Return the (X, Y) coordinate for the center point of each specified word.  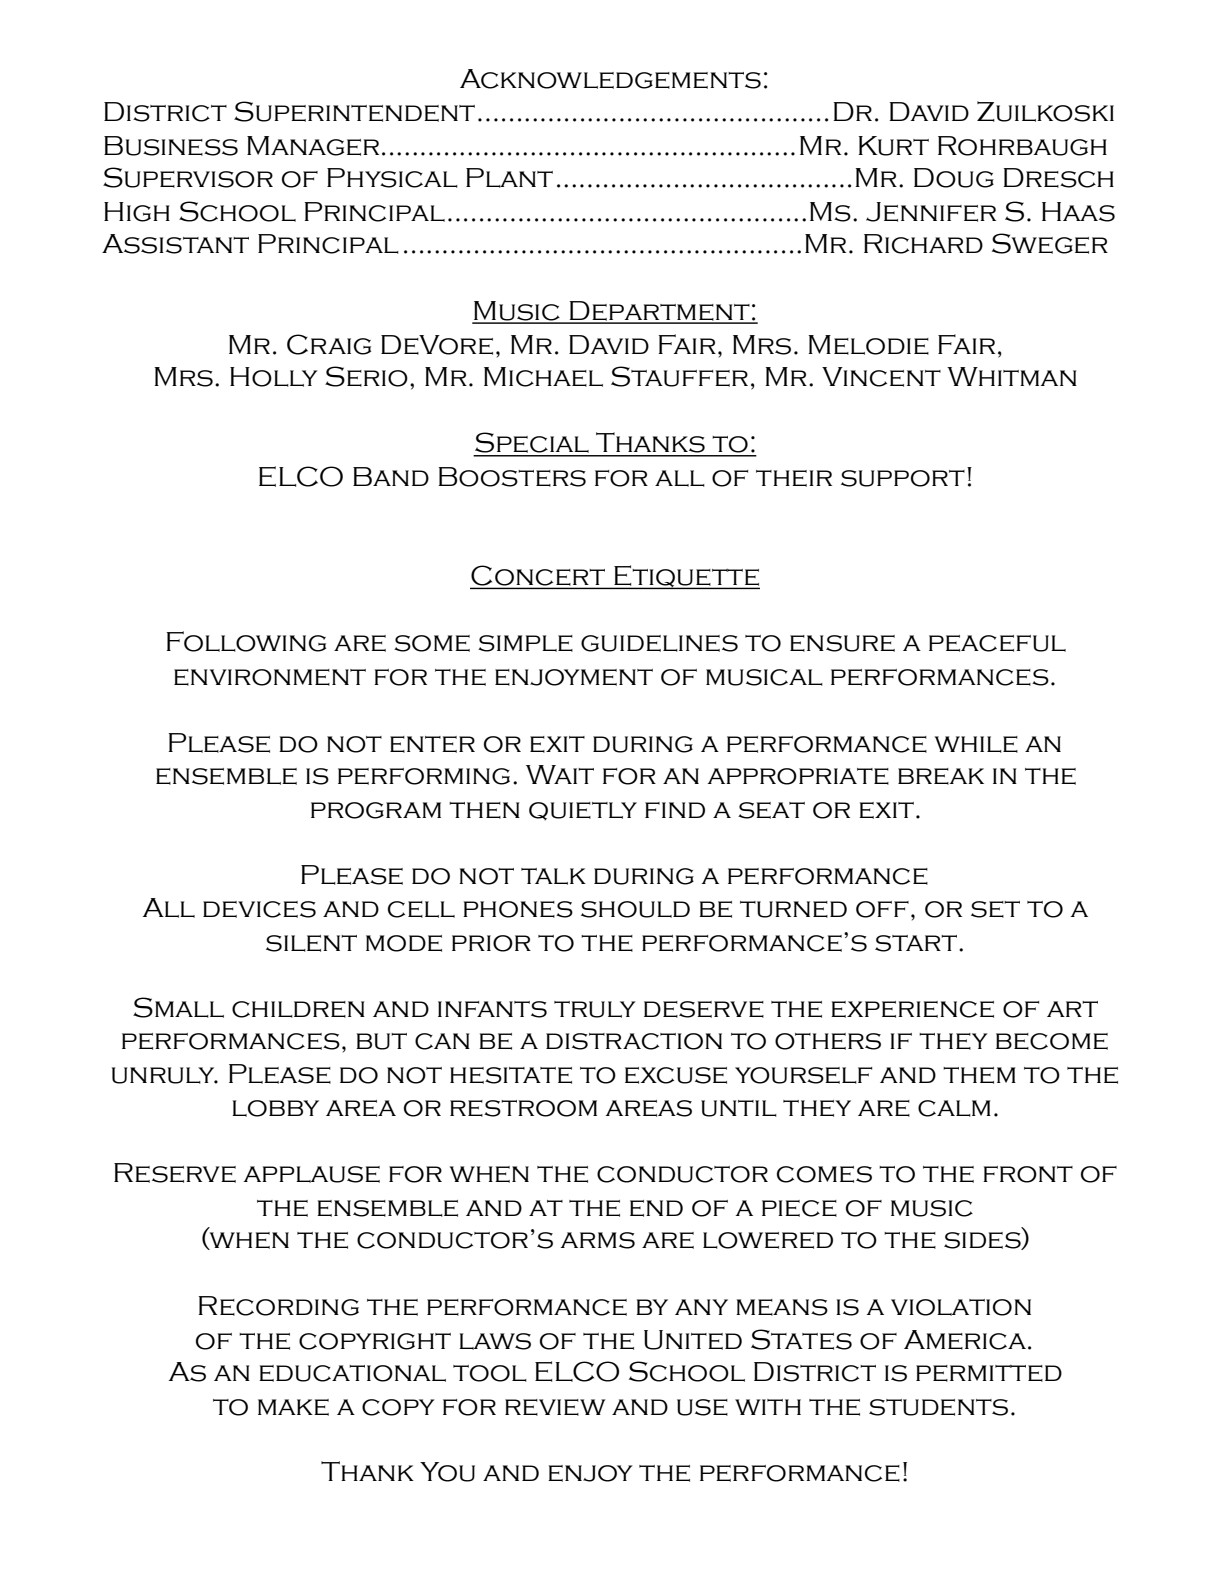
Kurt (894, 146)
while (976, 744)
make (293, 1407)
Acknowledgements (610, 79)
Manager (313, 146)
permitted (989, 1373)
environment (270, 677)
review (555, 1407)
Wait (560, 774)
